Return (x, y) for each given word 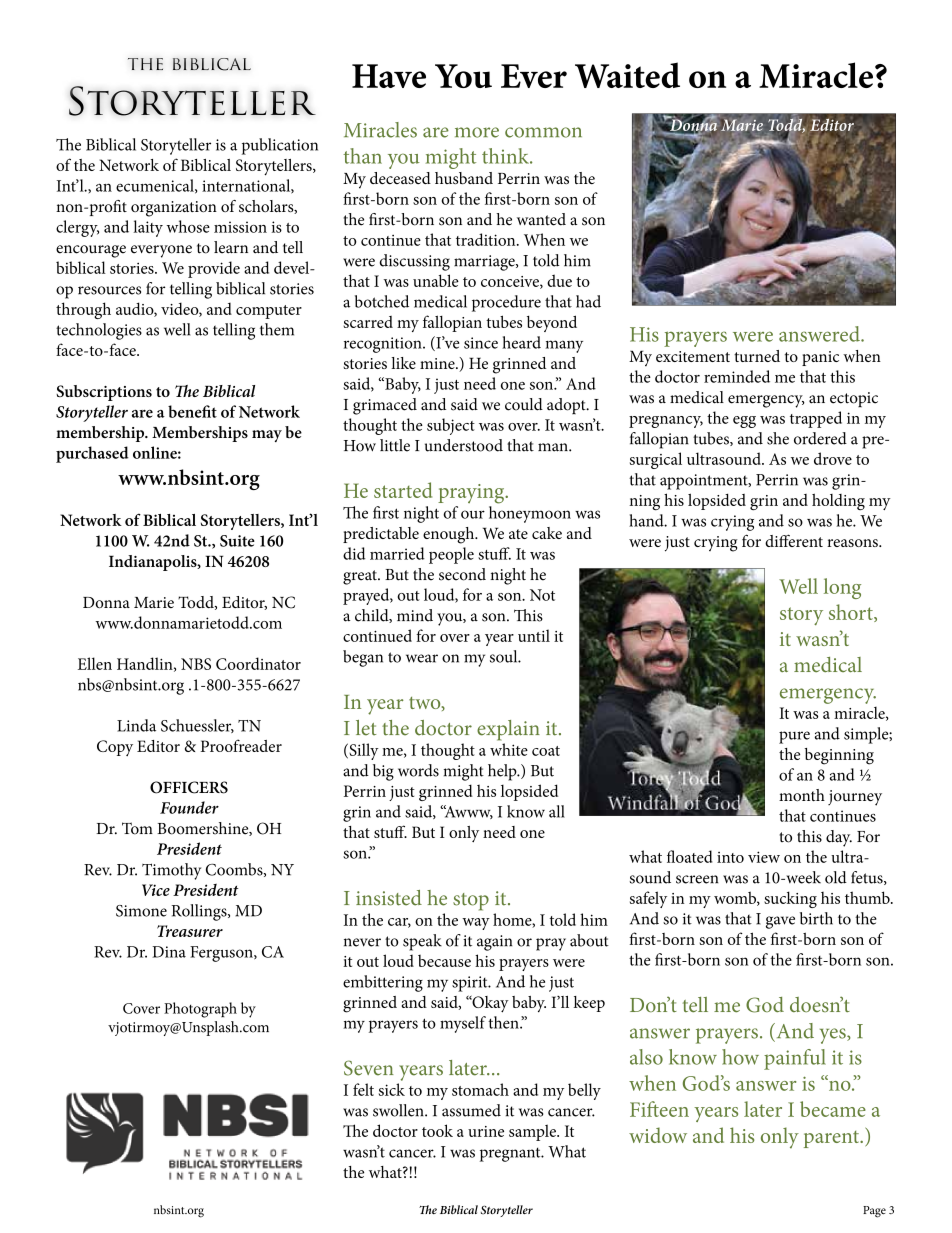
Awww (467, 812)
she (778, 438)
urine (486, 1131)
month (802, 795)
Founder (189, 807)
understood (464, 445)
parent (833, 1139)
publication (280, 146)
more (477, 132)
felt (363, 1089)
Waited (627, 75)
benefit (192, 411)
